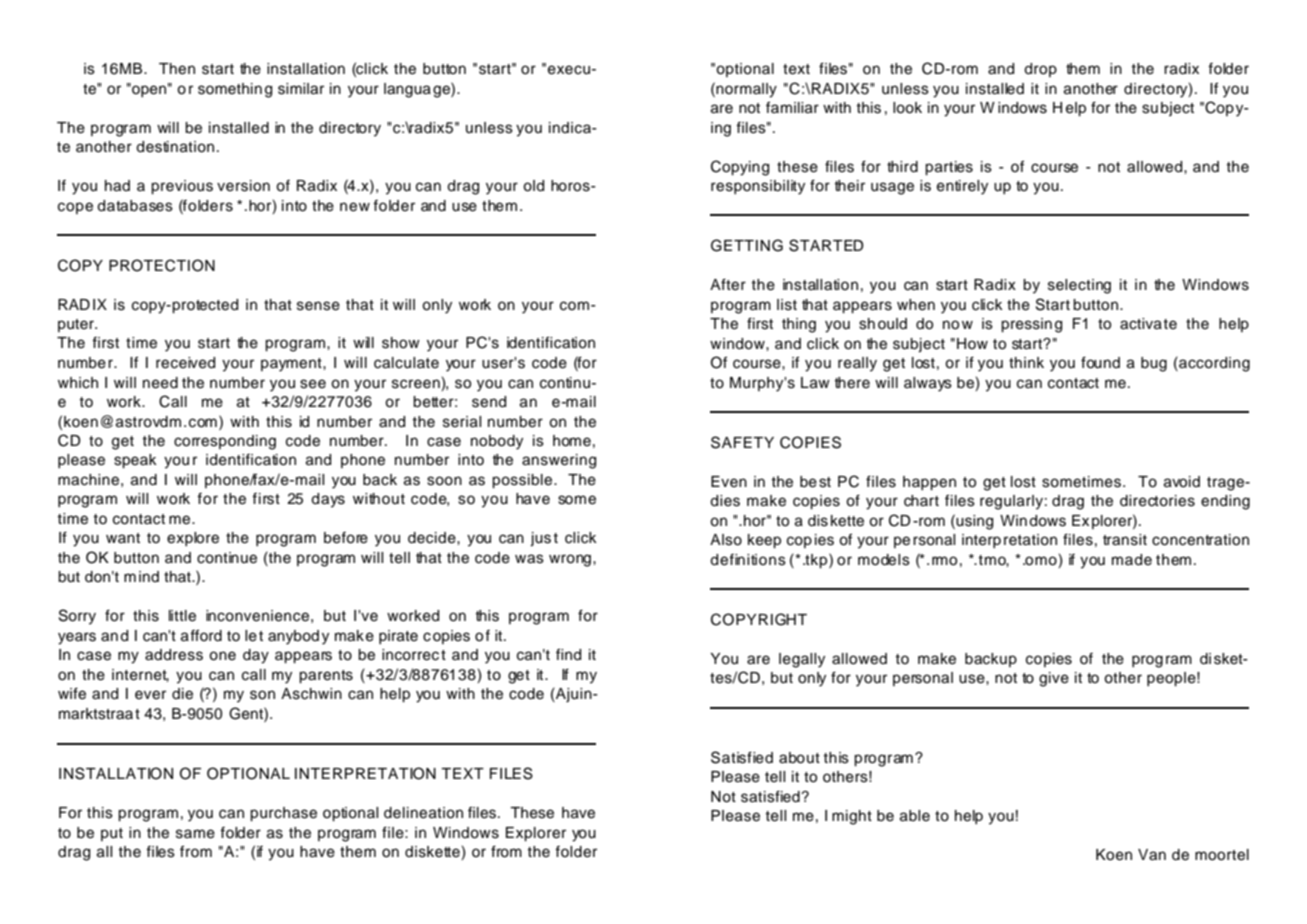 The width and height of the page is (1307, 924). I want to click on might, so click(852, 817).
